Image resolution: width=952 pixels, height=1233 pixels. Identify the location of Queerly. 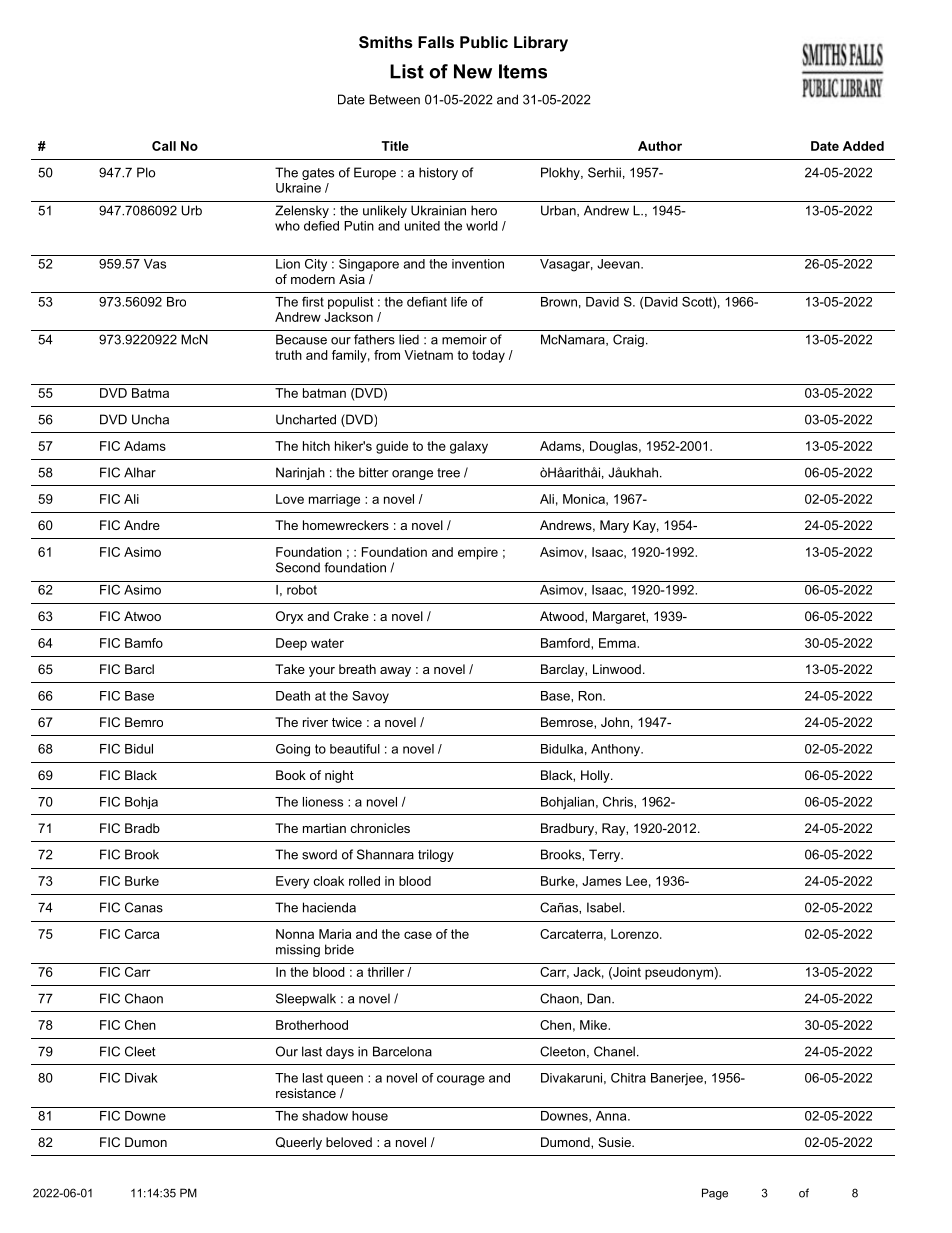
(299, 1143).
